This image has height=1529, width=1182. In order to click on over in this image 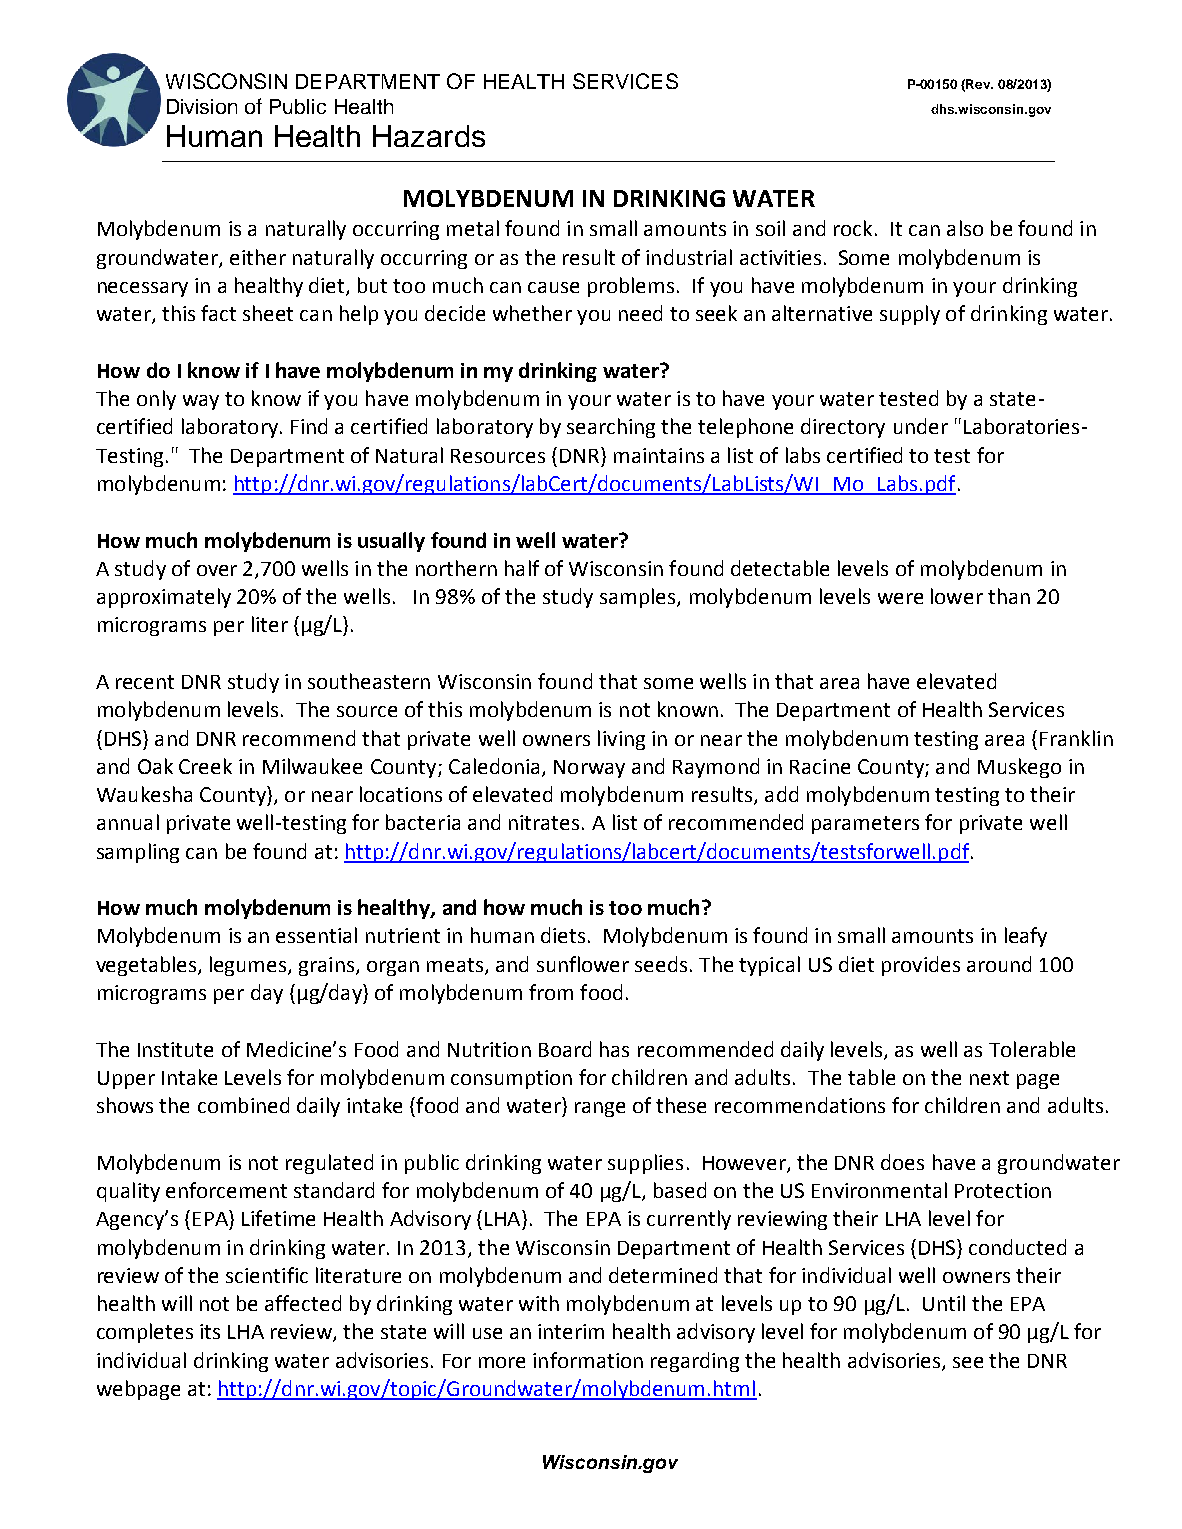, I will do `click(217, 570)`.
